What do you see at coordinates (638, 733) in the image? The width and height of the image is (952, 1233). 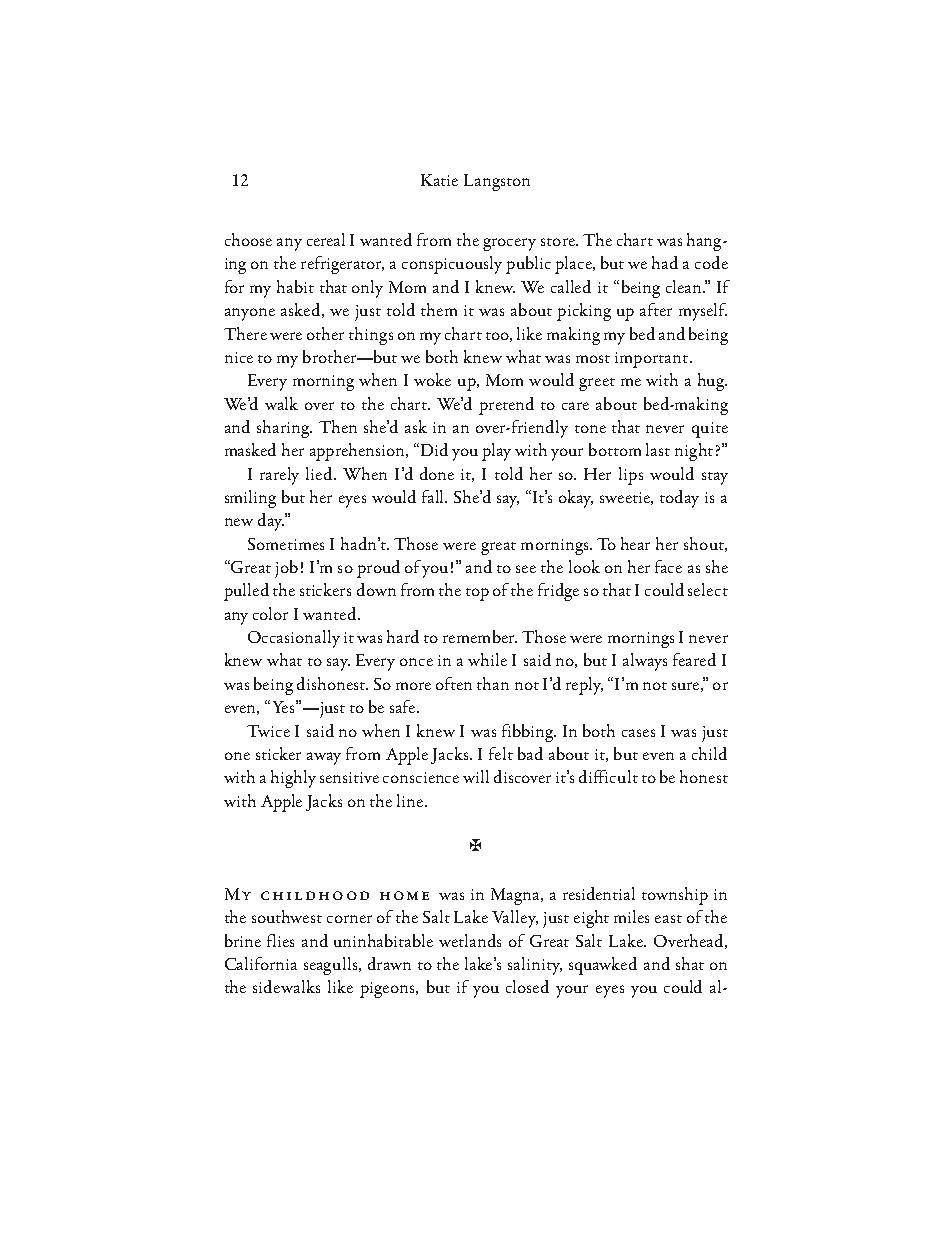 I see `cases` at bounding box center [638, 733].
